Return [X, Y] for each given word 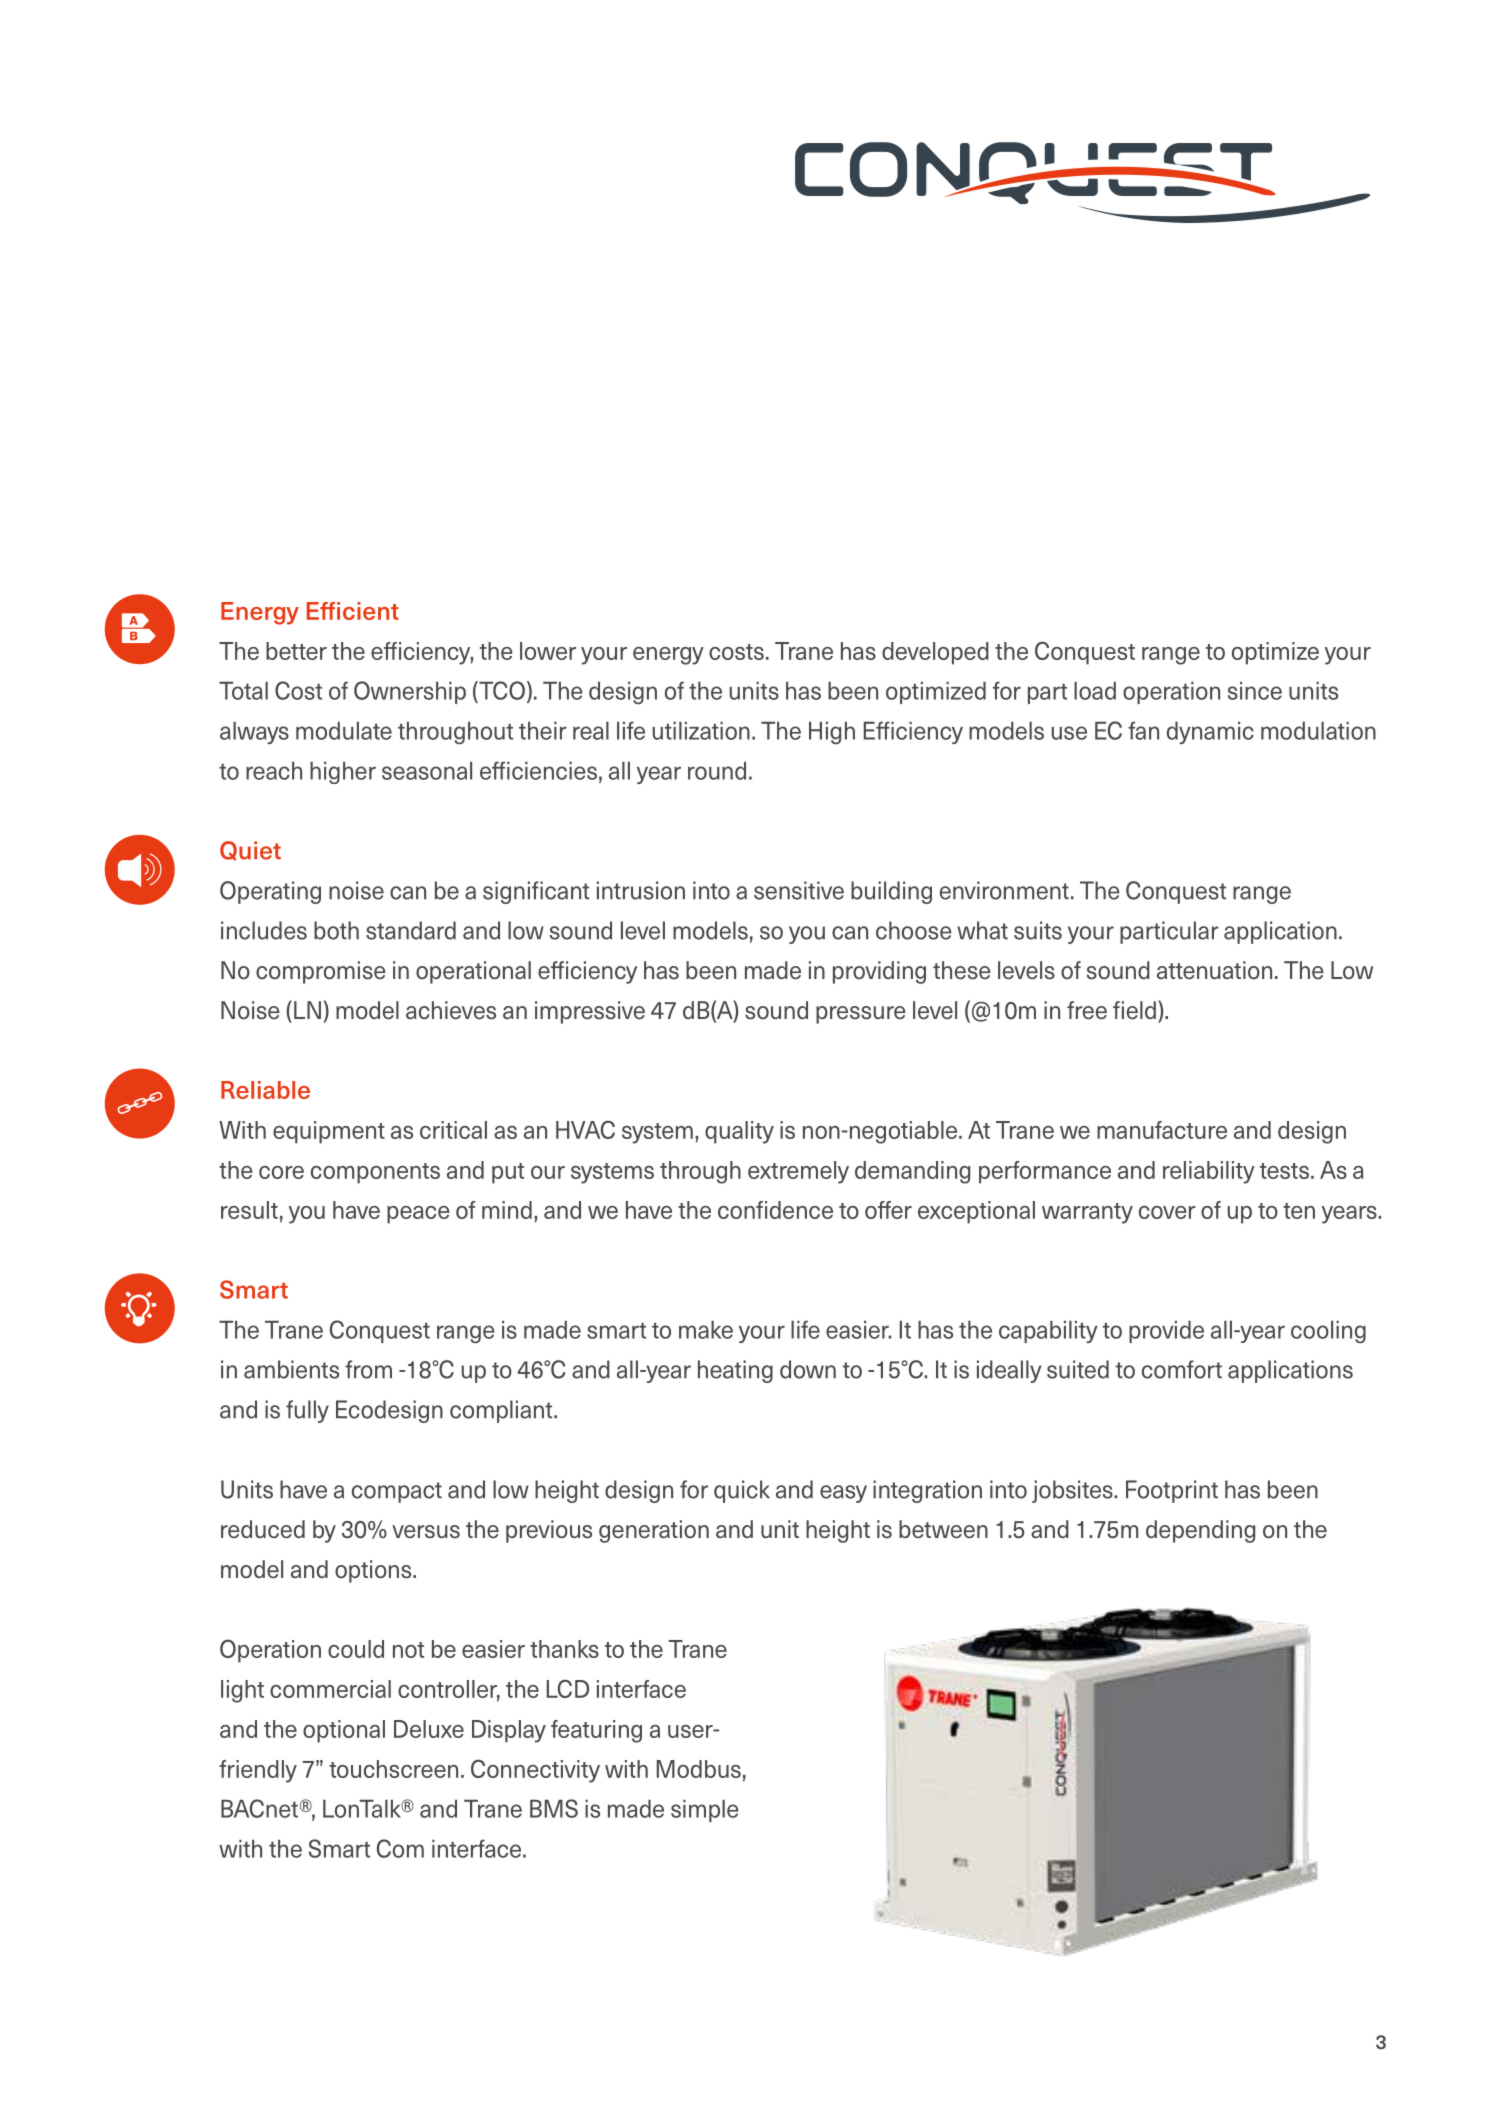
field [1134, 1010]
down [808, 1369]
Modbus [699, 1769]
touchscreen [393, 1769]
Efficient [353, 611]
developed [935, 653]
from [368, 1369]
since [1255, 690]
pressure [861, 1015]
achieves [451, 1010]
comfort [1182, 1369]
